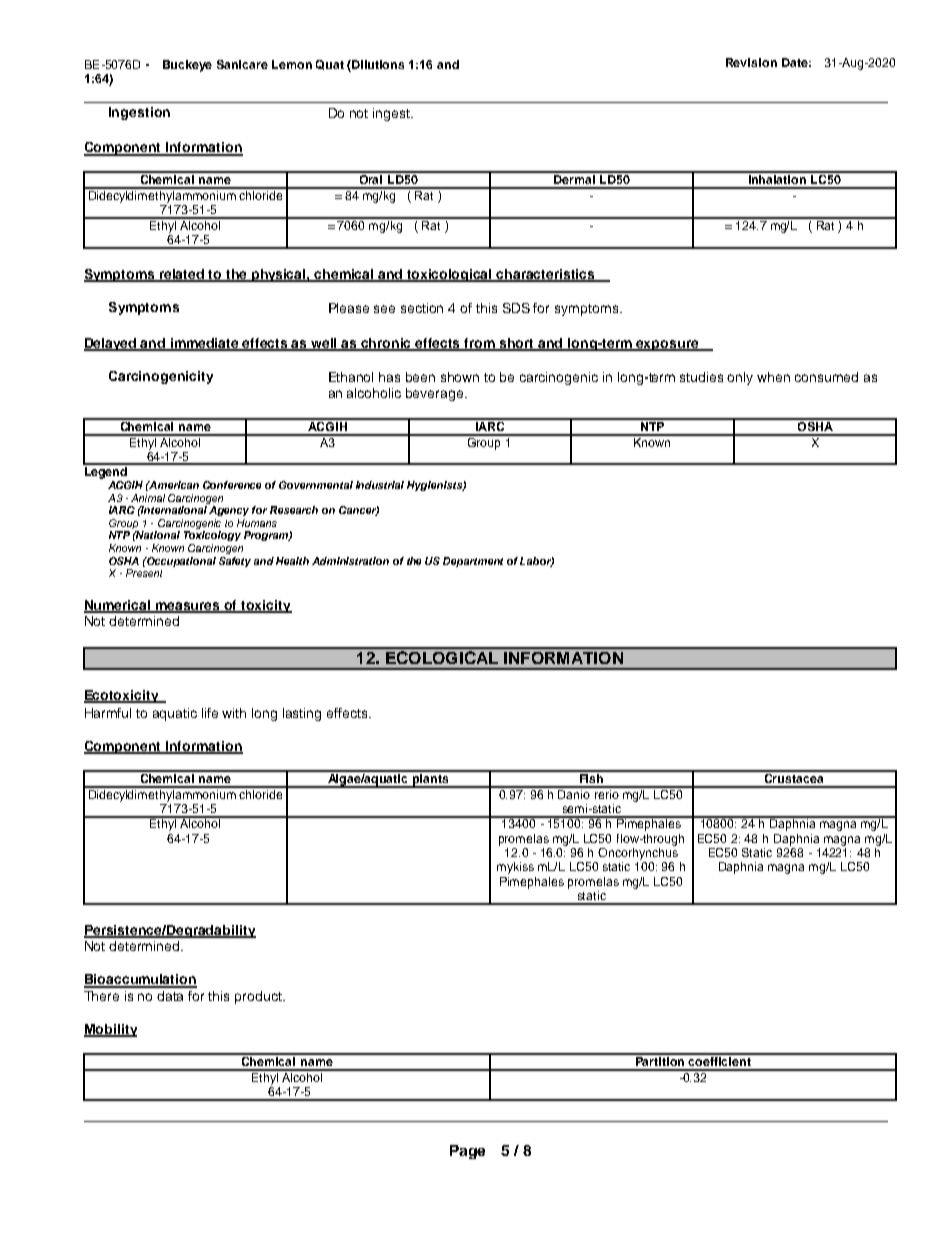 The width and height of the screenshot is (952, 1233). I want to click on Revision, so click(751, 62).
